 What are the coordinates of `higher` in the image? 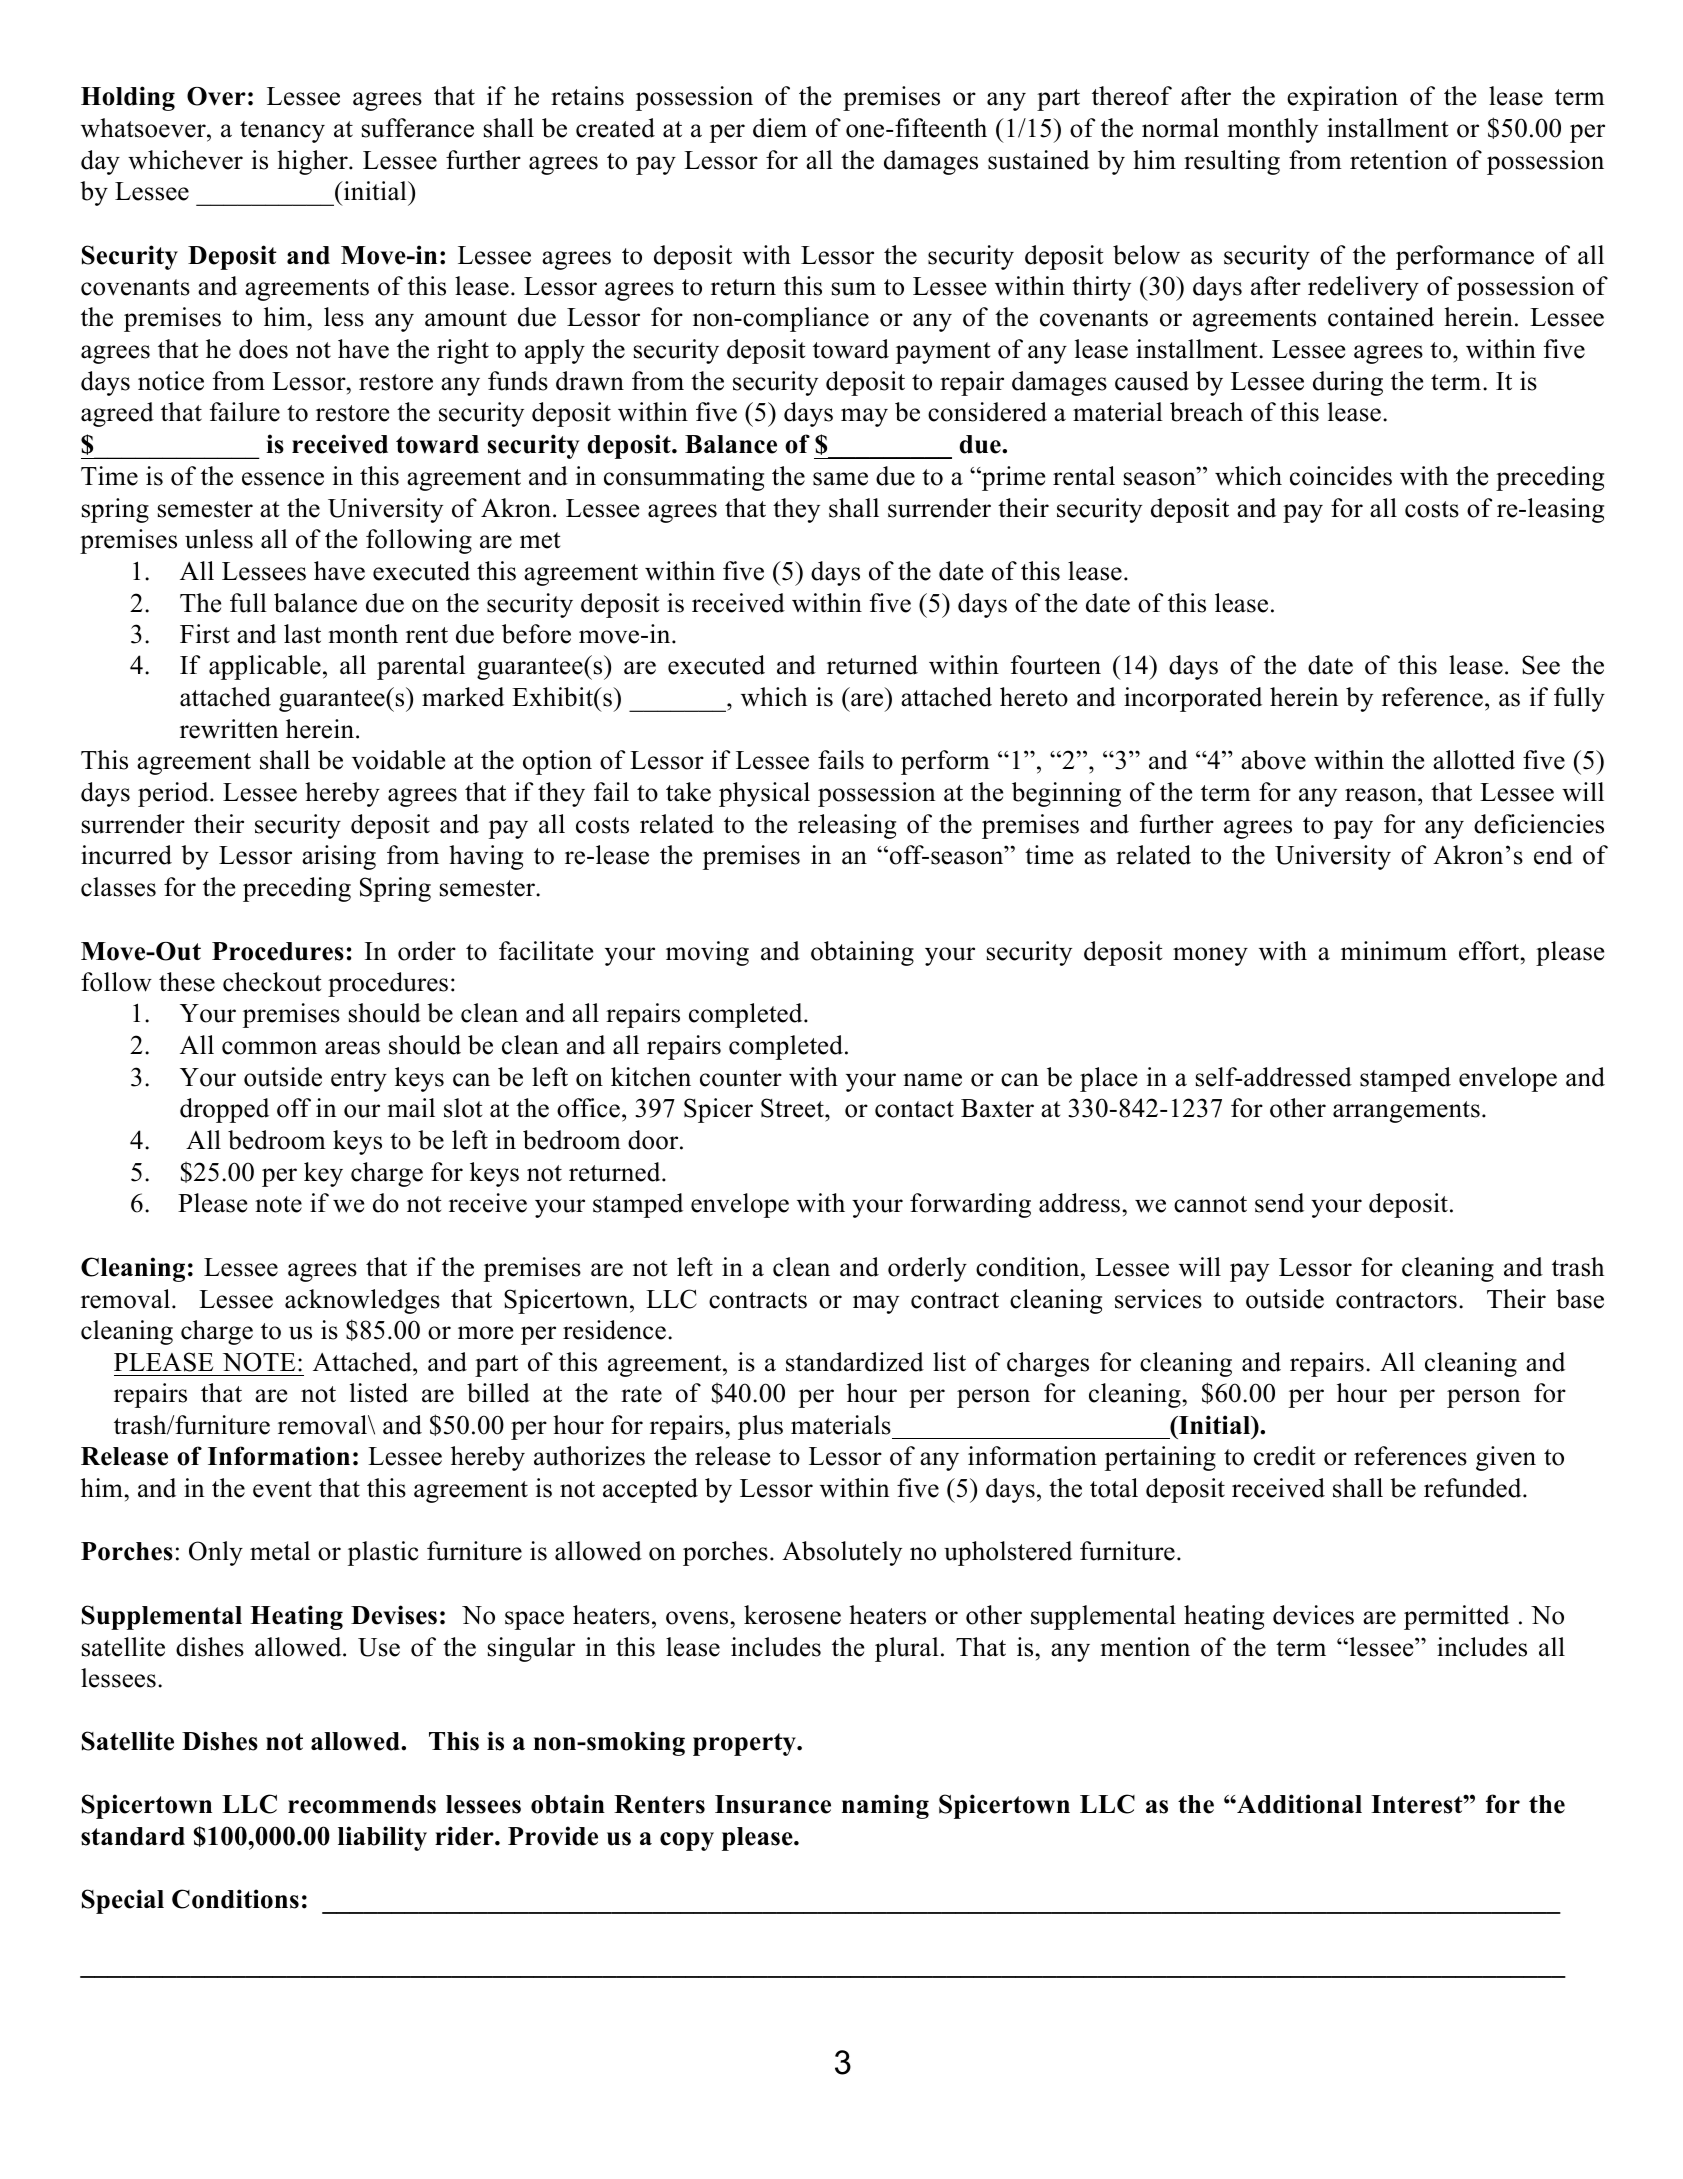 It's located at (313, 162).
